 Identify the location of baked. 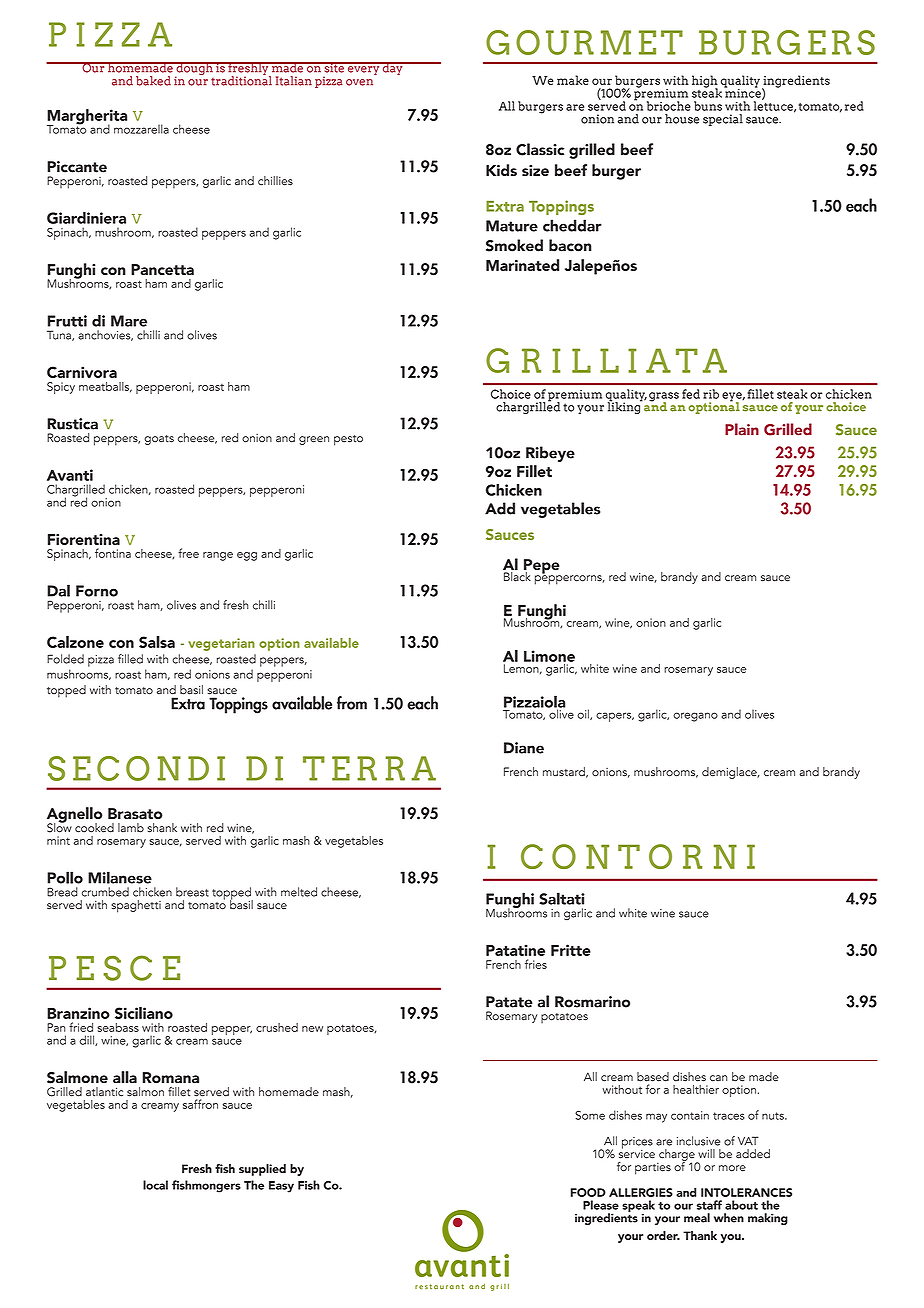
(153, 81).
